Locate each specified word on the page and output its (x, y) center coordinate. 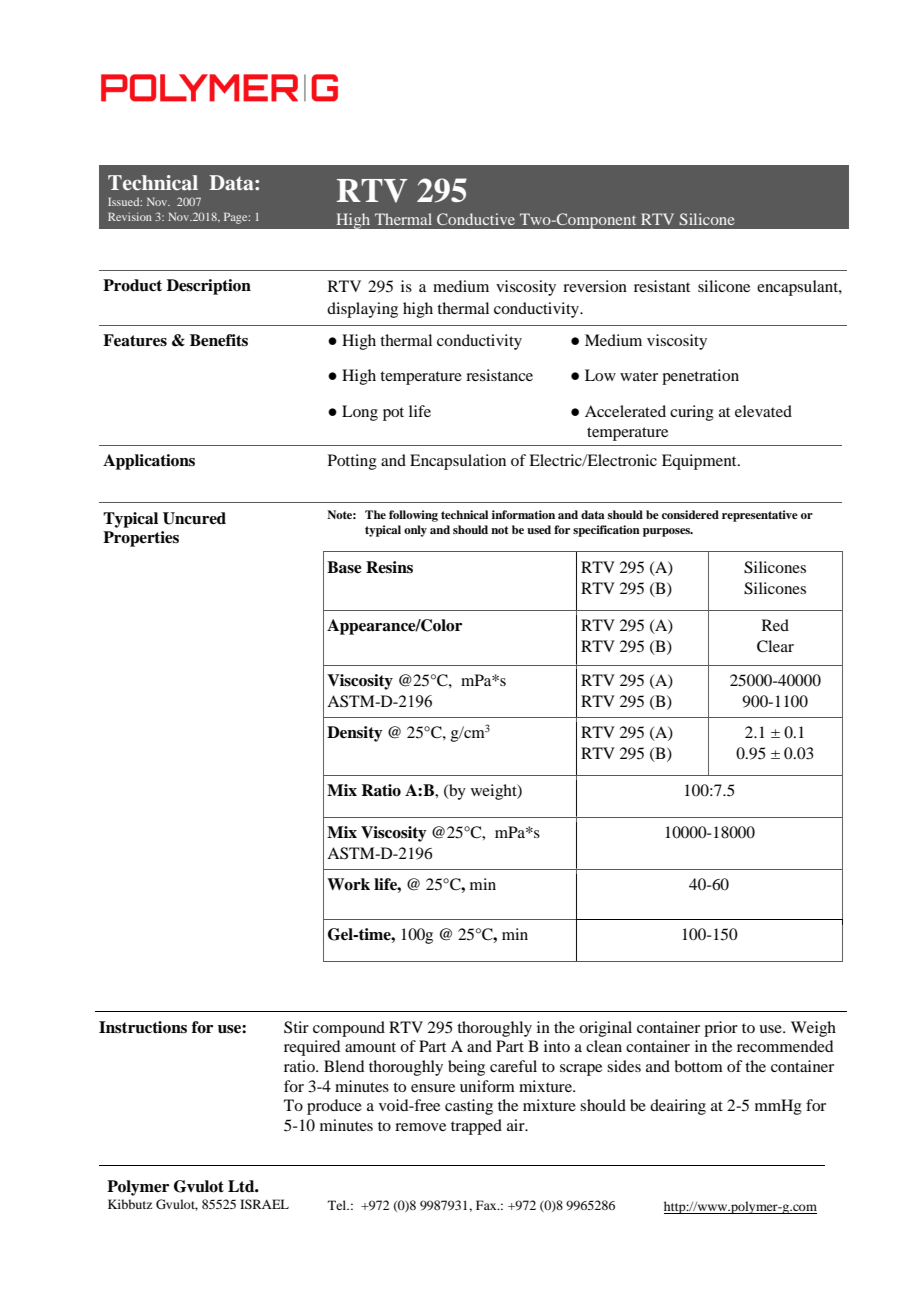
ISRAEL (264, 1204)
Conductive (476, 219)
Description (209, 287)
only (415, 531)
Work (348, 884)
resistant (662, 286)
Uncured (194, 518)
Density (355, 734)
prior (721, 1029)
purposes (668, 532)
